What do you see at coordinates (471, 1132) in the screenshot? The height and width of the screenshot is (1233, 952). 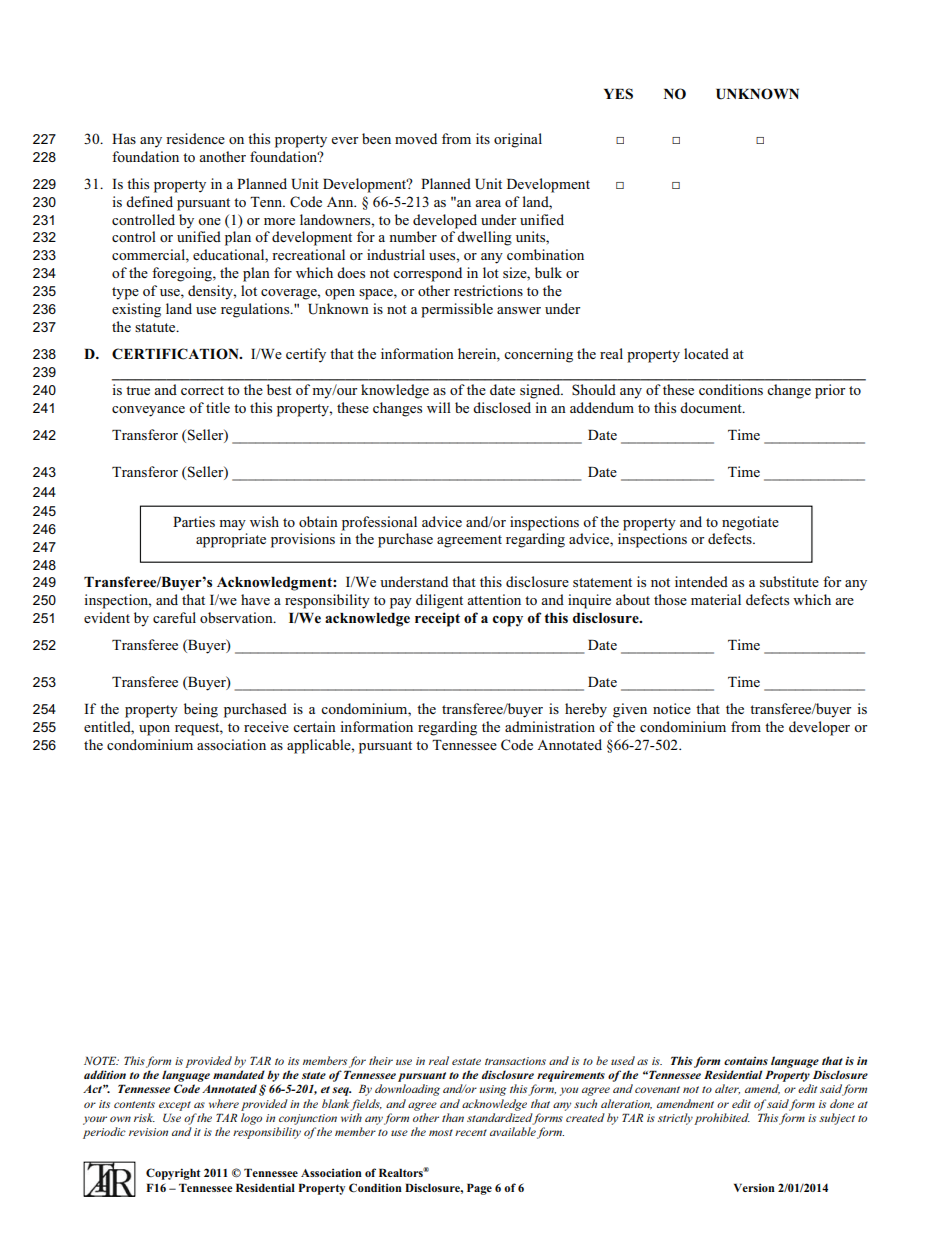 I see `recent` at bounding box center [471, 1132].
